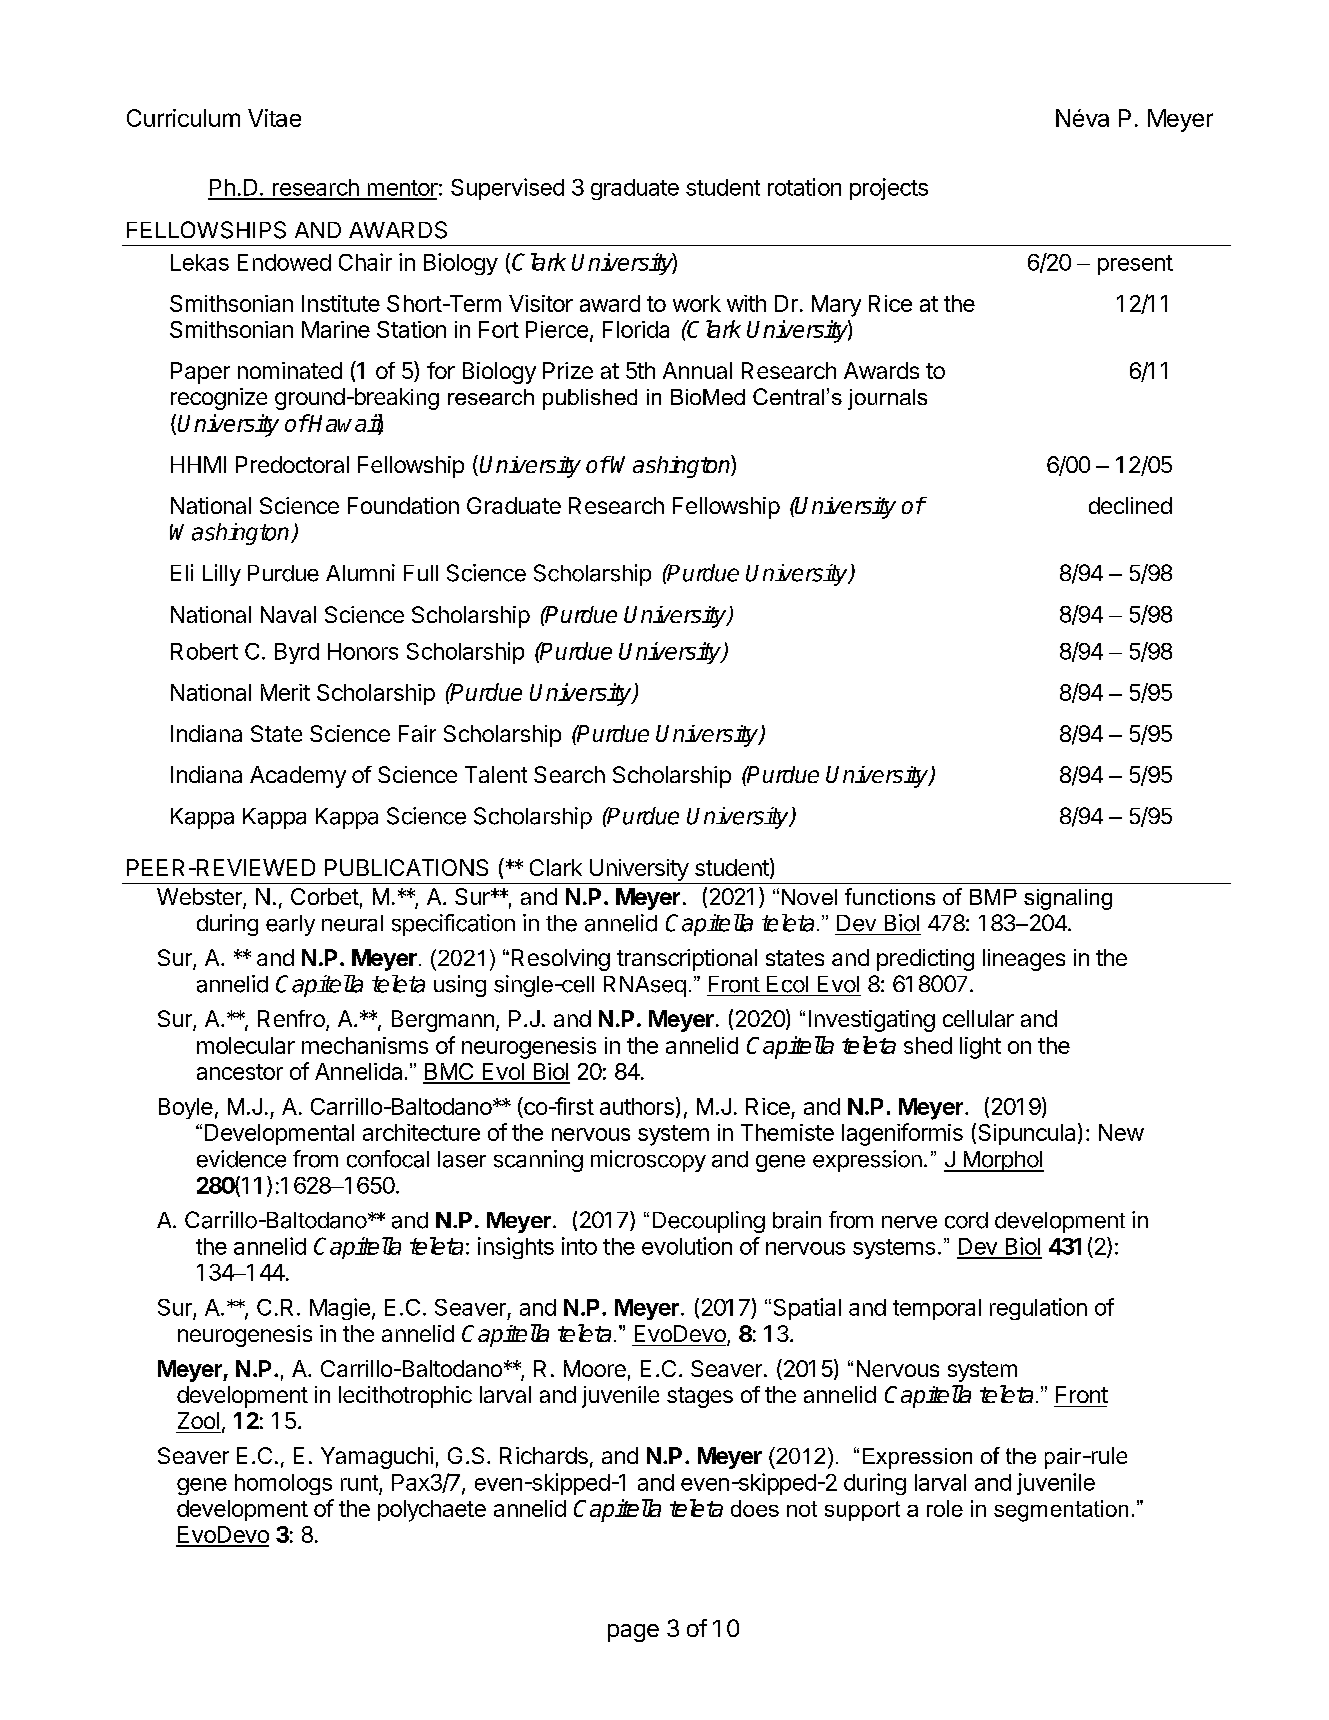  Describe the element at coordinates (1038, 1309) in the image. I see `regulation` at that location.
